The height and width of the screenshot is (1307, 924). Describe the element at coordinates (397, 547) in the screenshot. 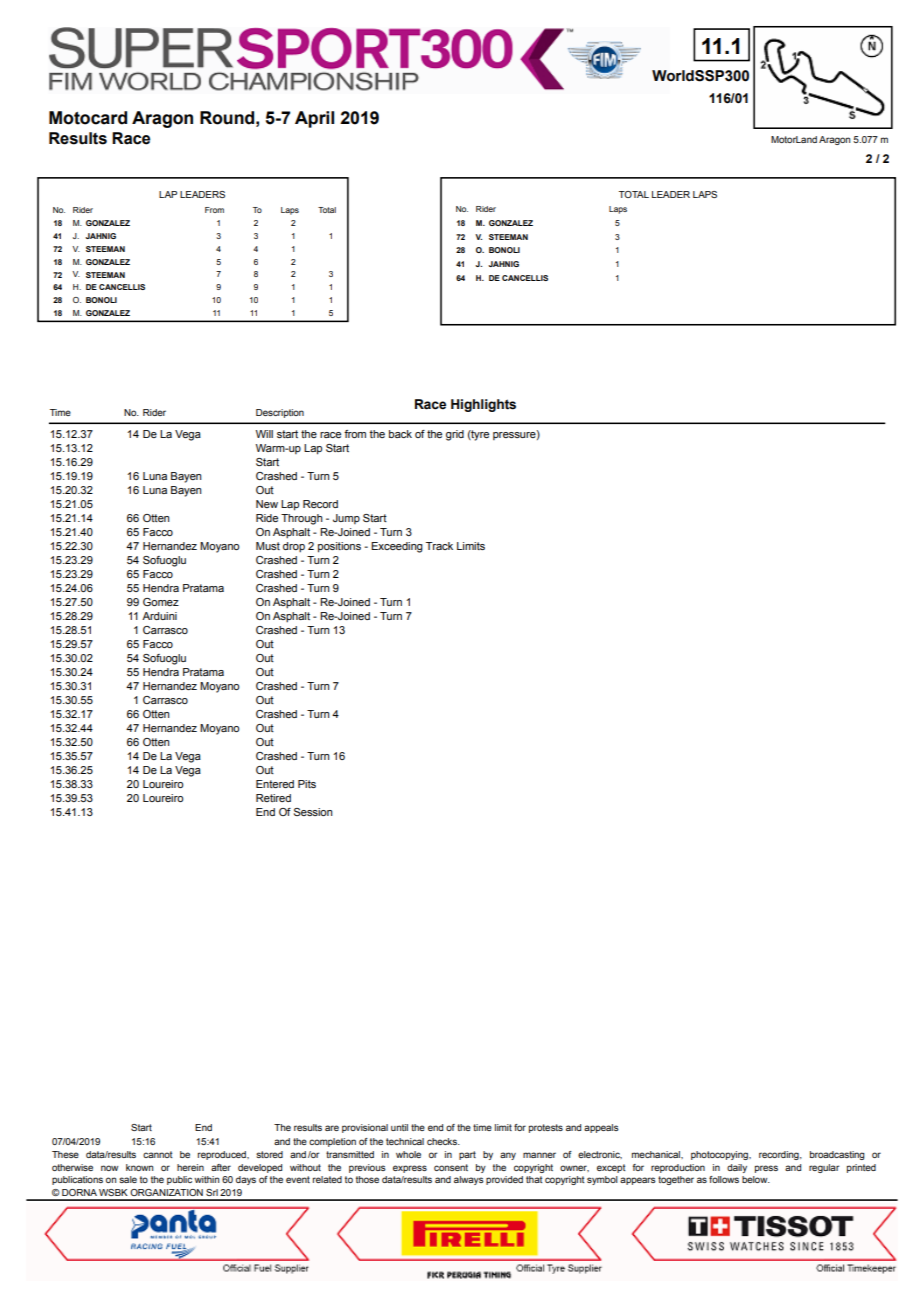

I see `Exceeding` at that location.
